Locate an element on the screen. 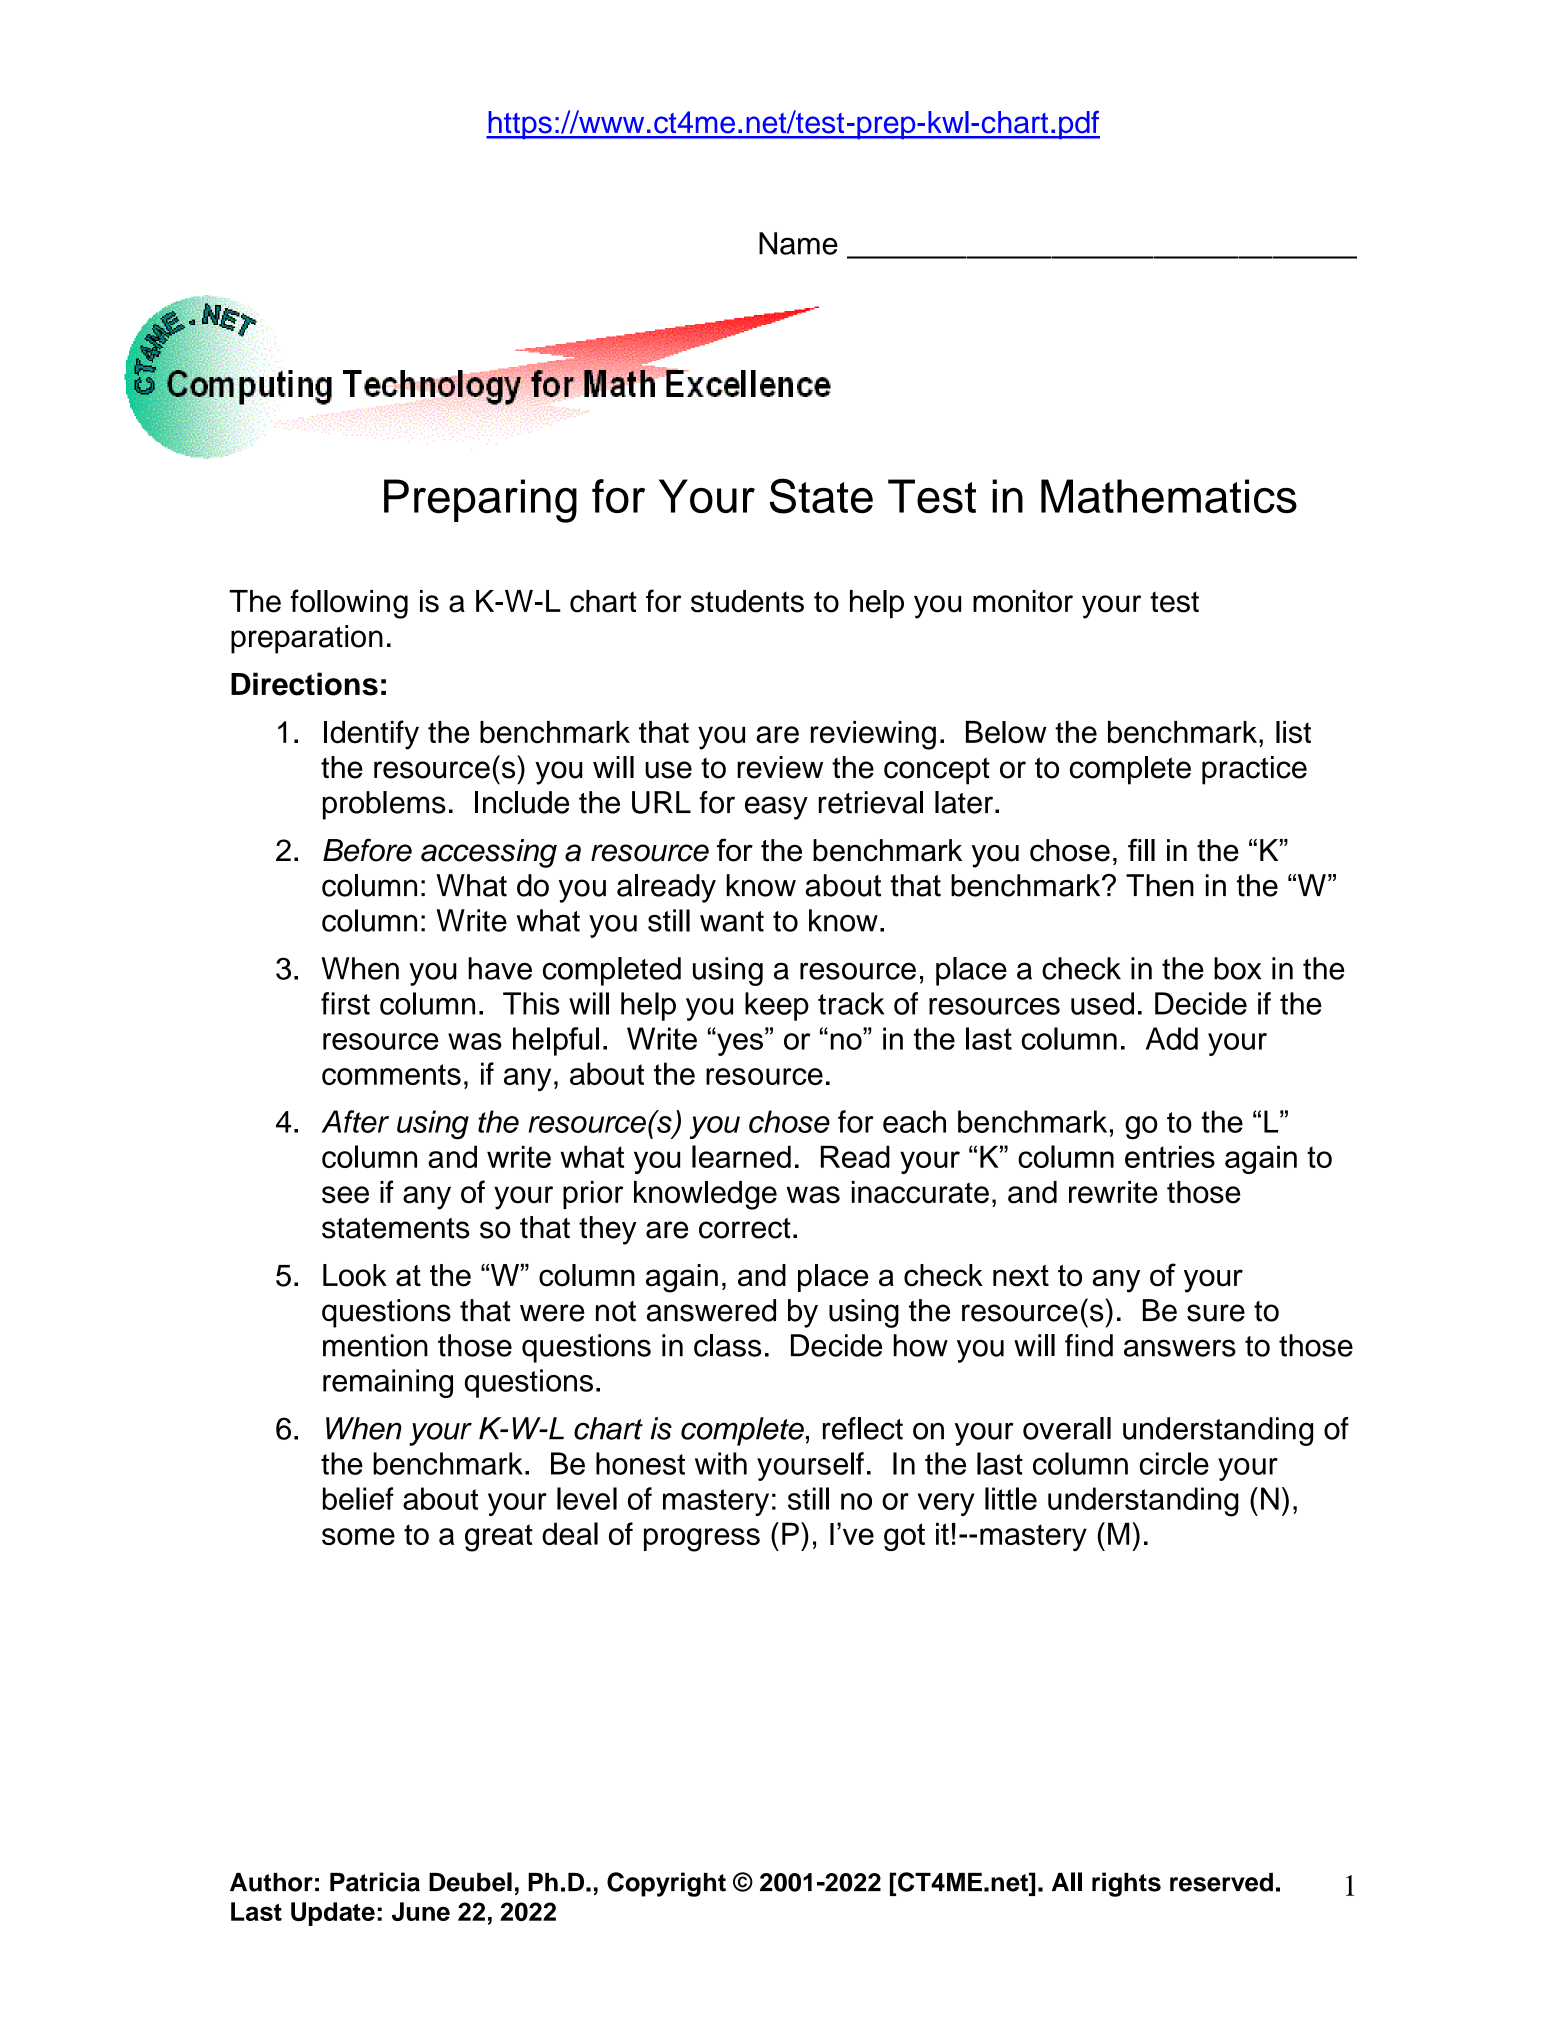  Mathematics is located at coordinates (1169, 496).
